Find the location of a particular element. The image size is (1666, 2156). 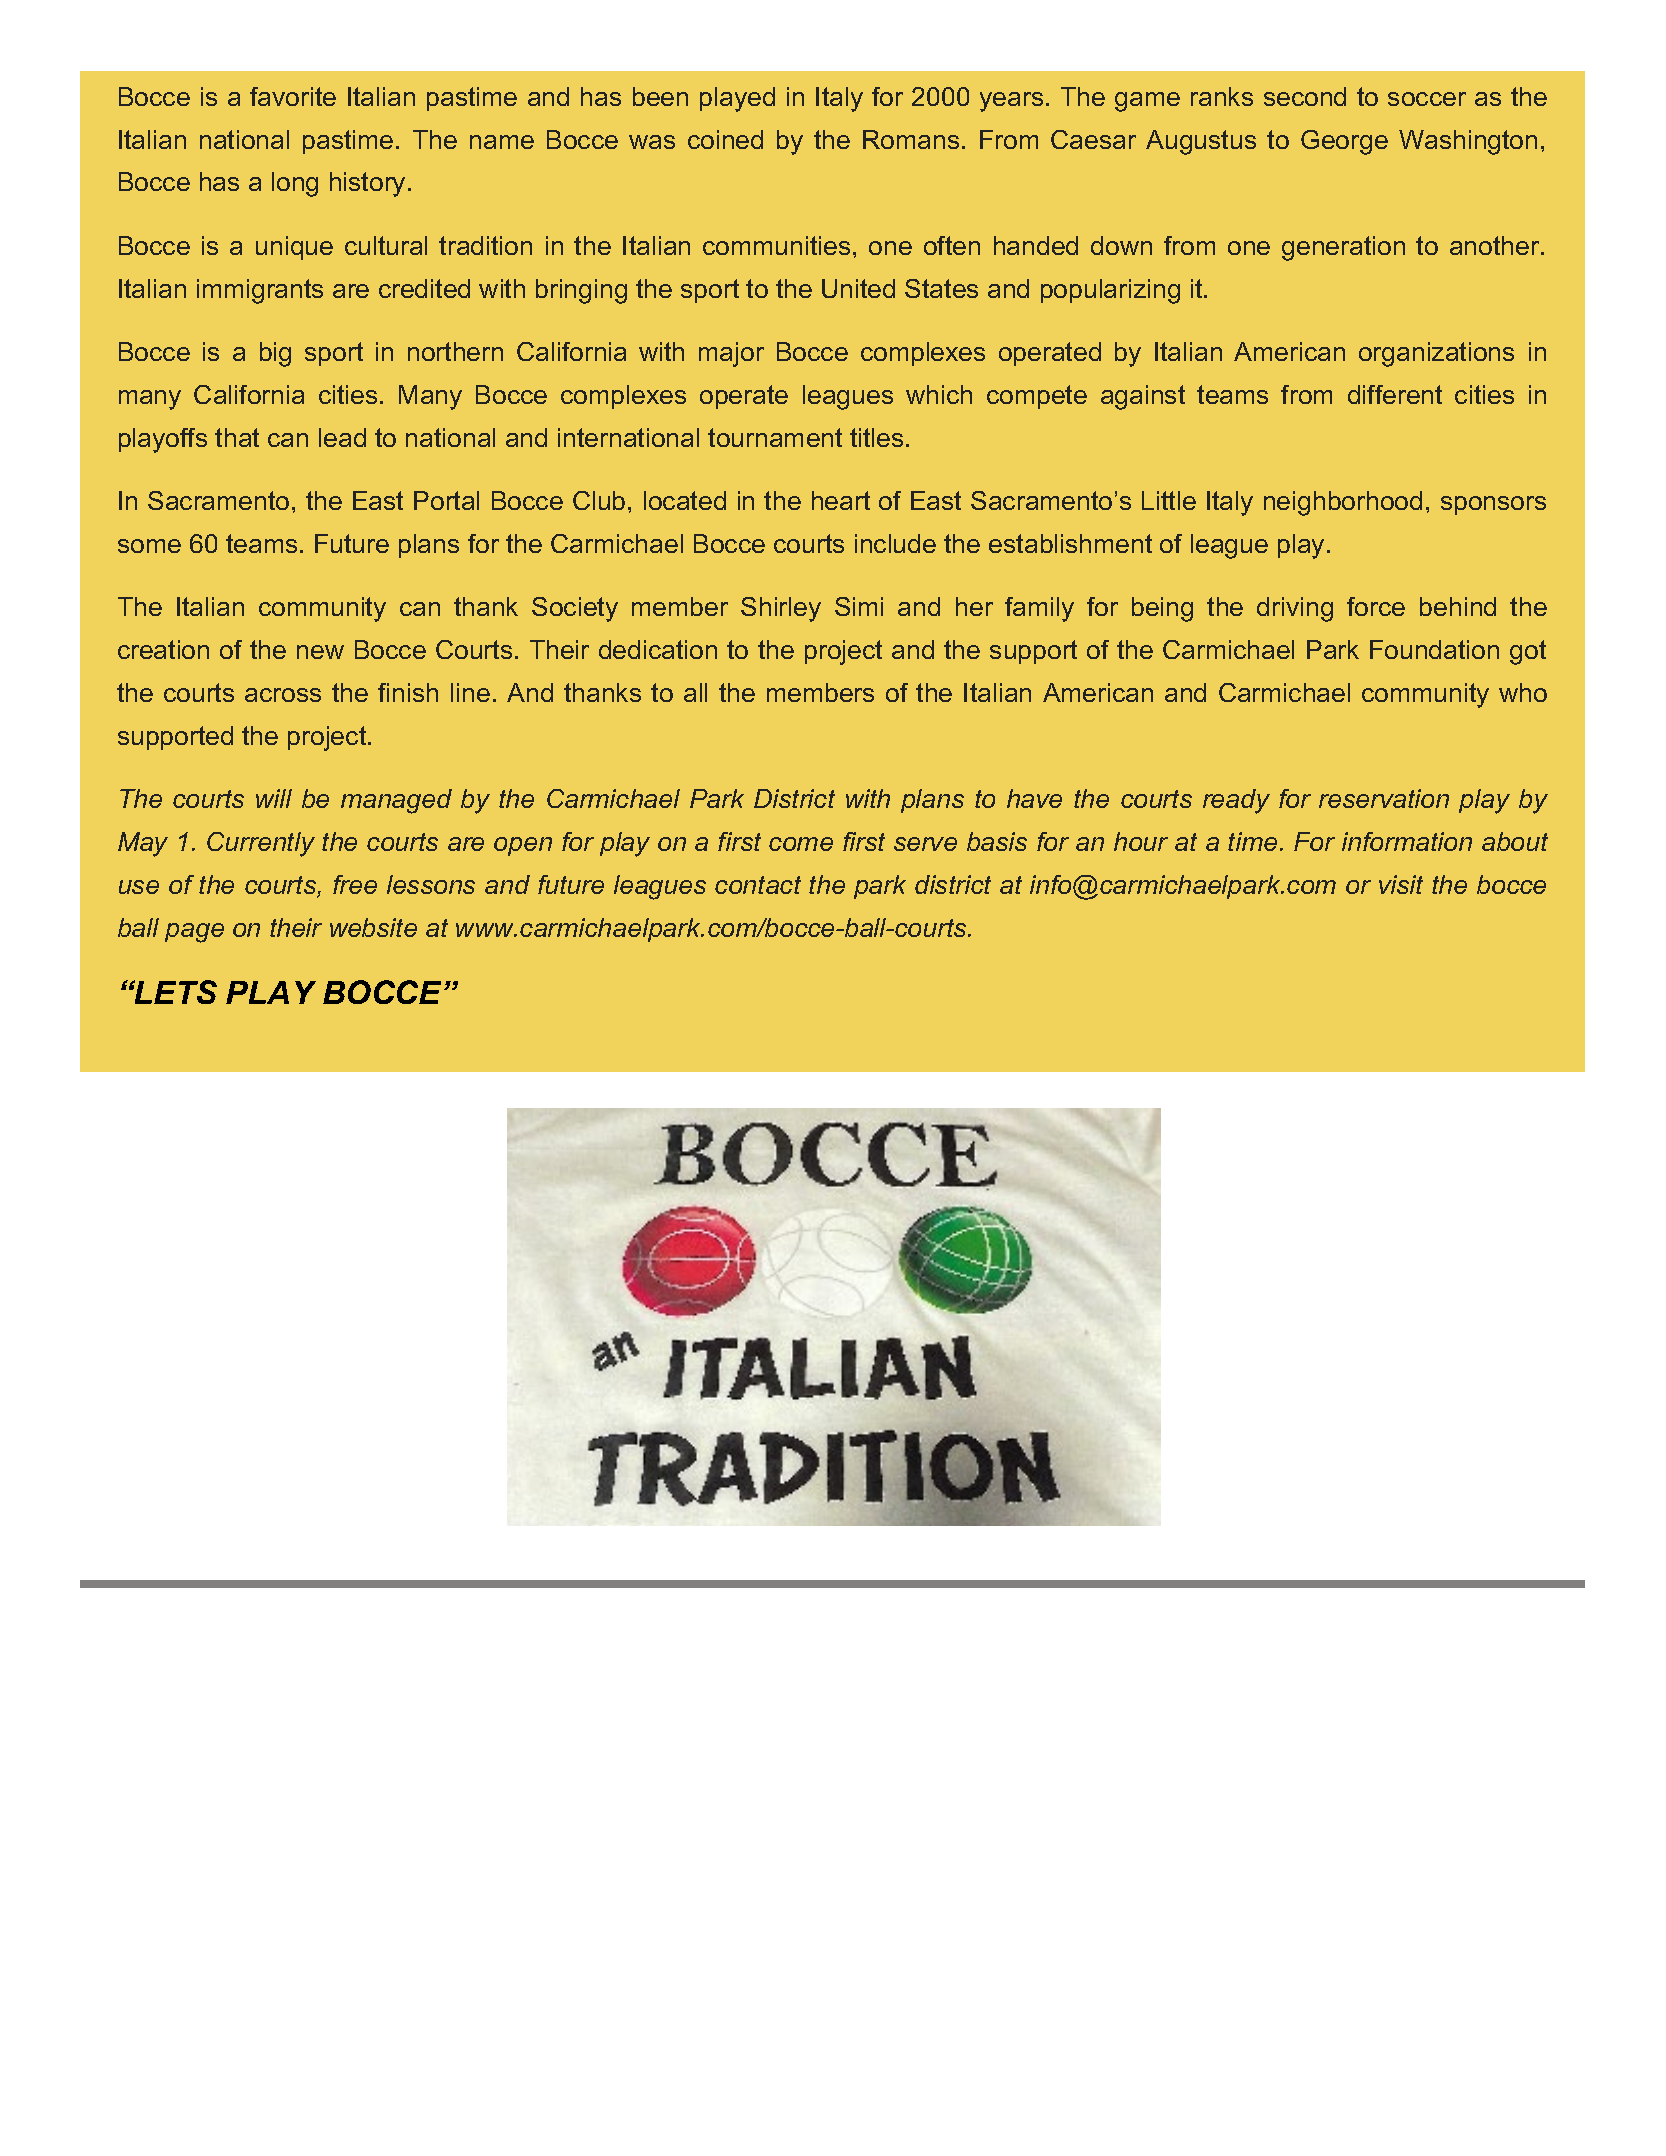

Romans is located at coordinates (911, 139).
